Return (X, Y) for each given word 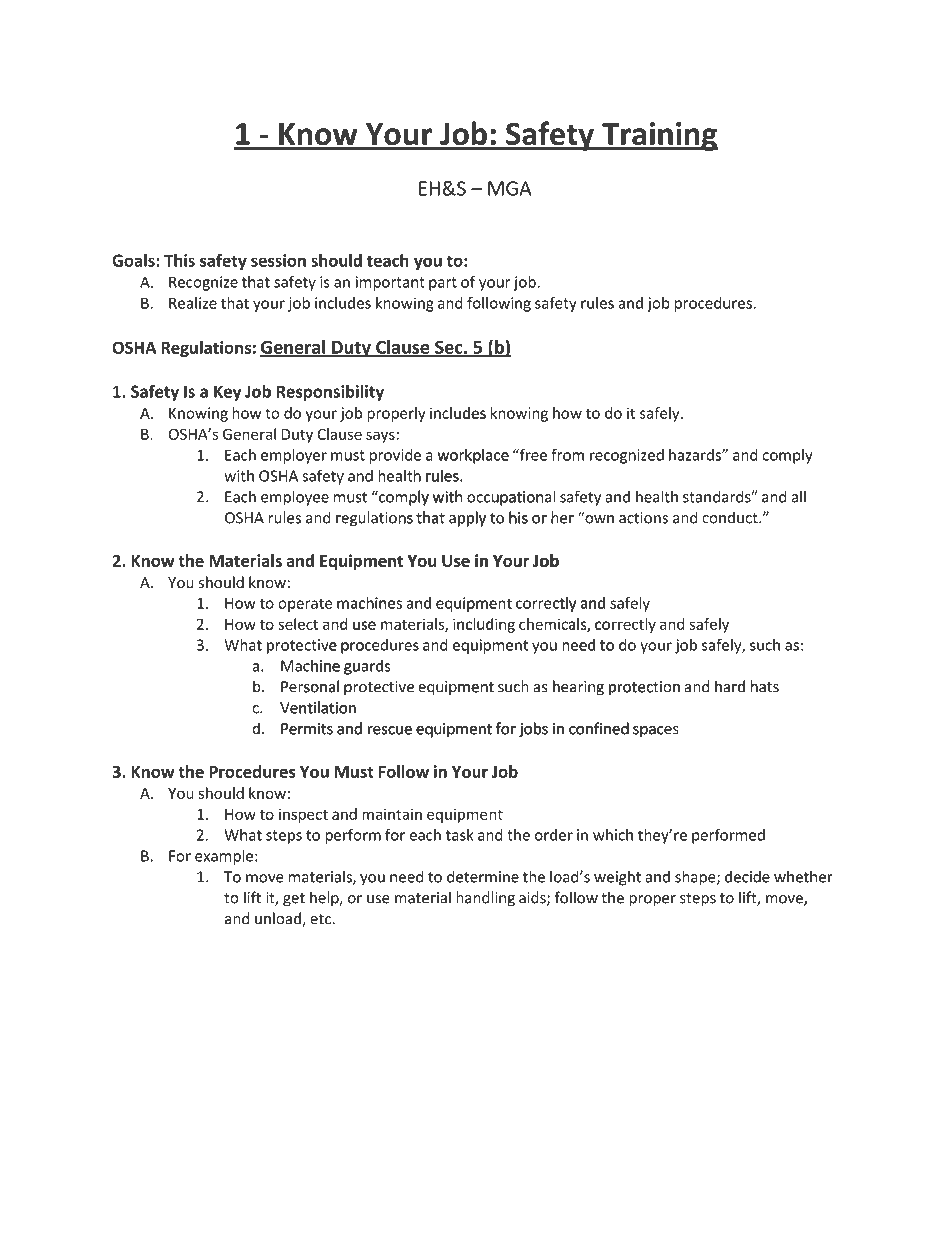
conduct (731, 517)
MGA (510, 188)
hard (730, 686)
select (298, 624)
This (179, 260)
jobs (533, 729)
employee (295, 498)
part (443, 284)
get (294, 900)
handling (485, 899)
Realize (193, 303)
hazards (696, 455)
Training (659, 136)
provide (395, 456)
